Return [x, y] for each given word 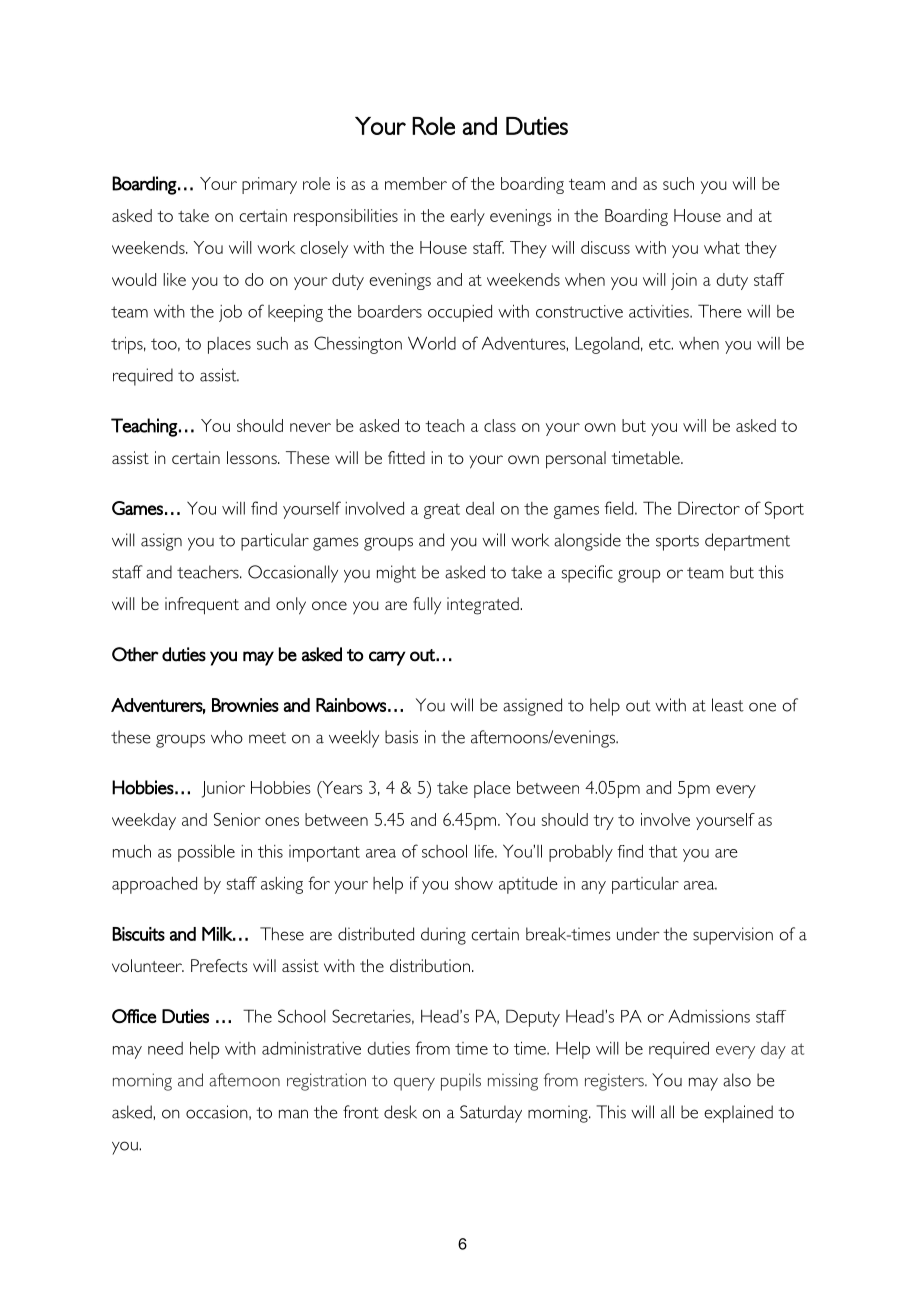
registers [615, 1082]
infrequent [202, 606]
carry [387, 658]
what [722, 247]
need [165, 1048]
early [467, 217]
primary [269, 185]
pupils [461, 1082]
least [728, 705]
